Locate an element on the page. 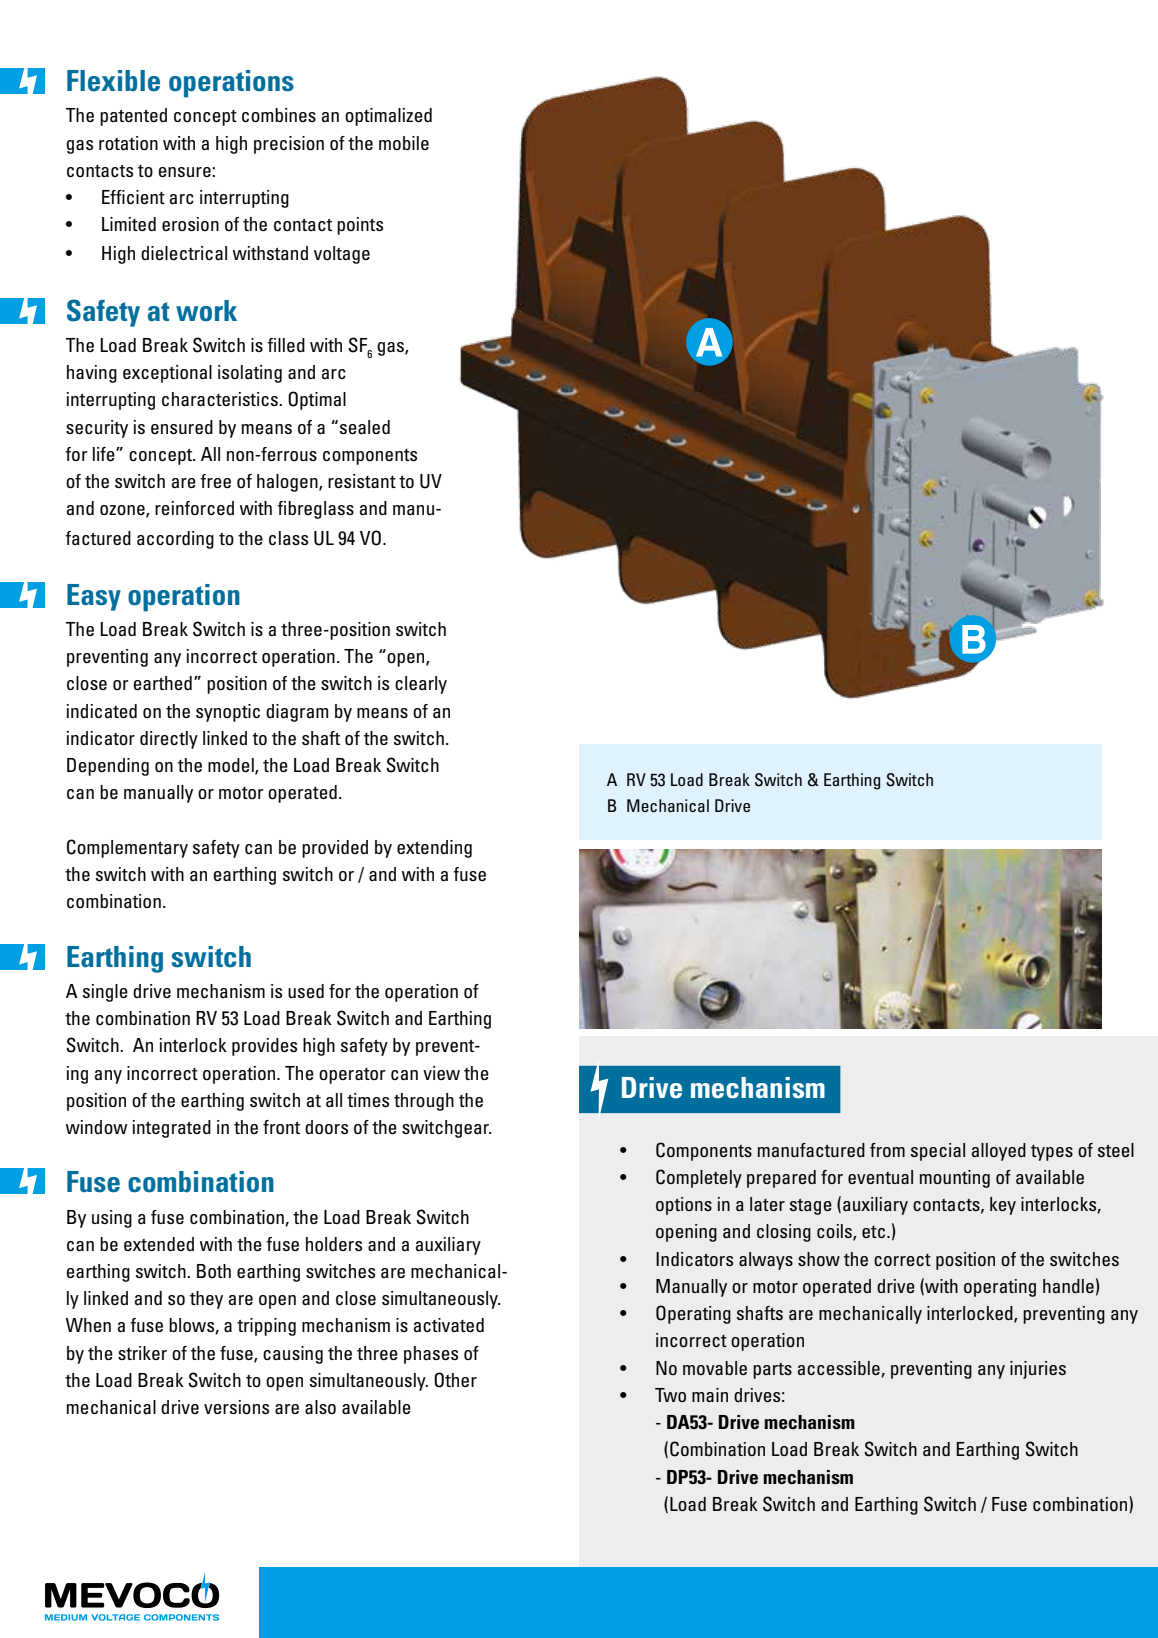  versions is located at coordinates (236, 1407).
